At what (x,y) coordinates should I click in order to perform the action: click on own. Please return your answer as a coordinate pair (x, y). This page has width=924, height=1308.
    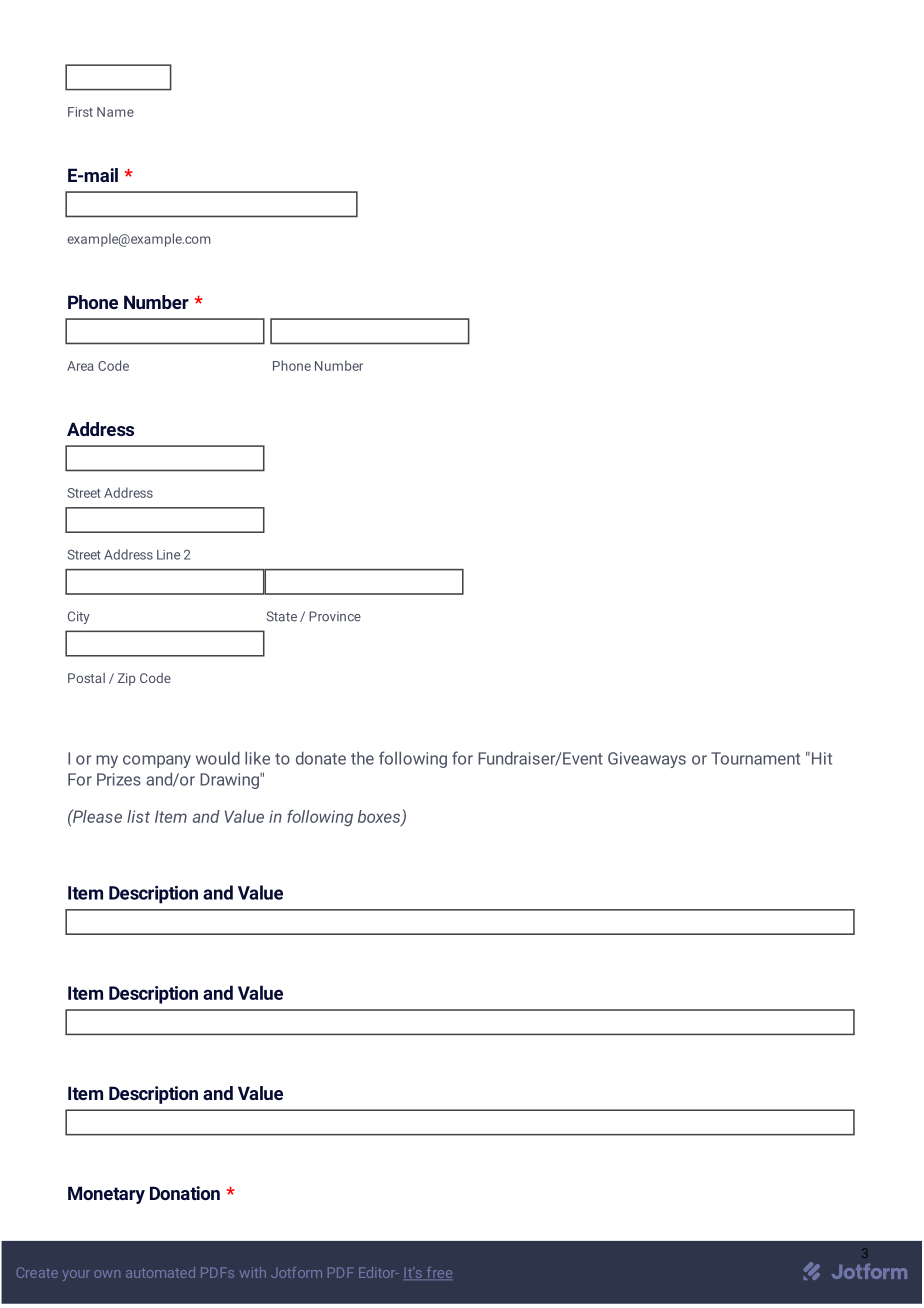
    Looking at the image, I should click on (107, 1274).
